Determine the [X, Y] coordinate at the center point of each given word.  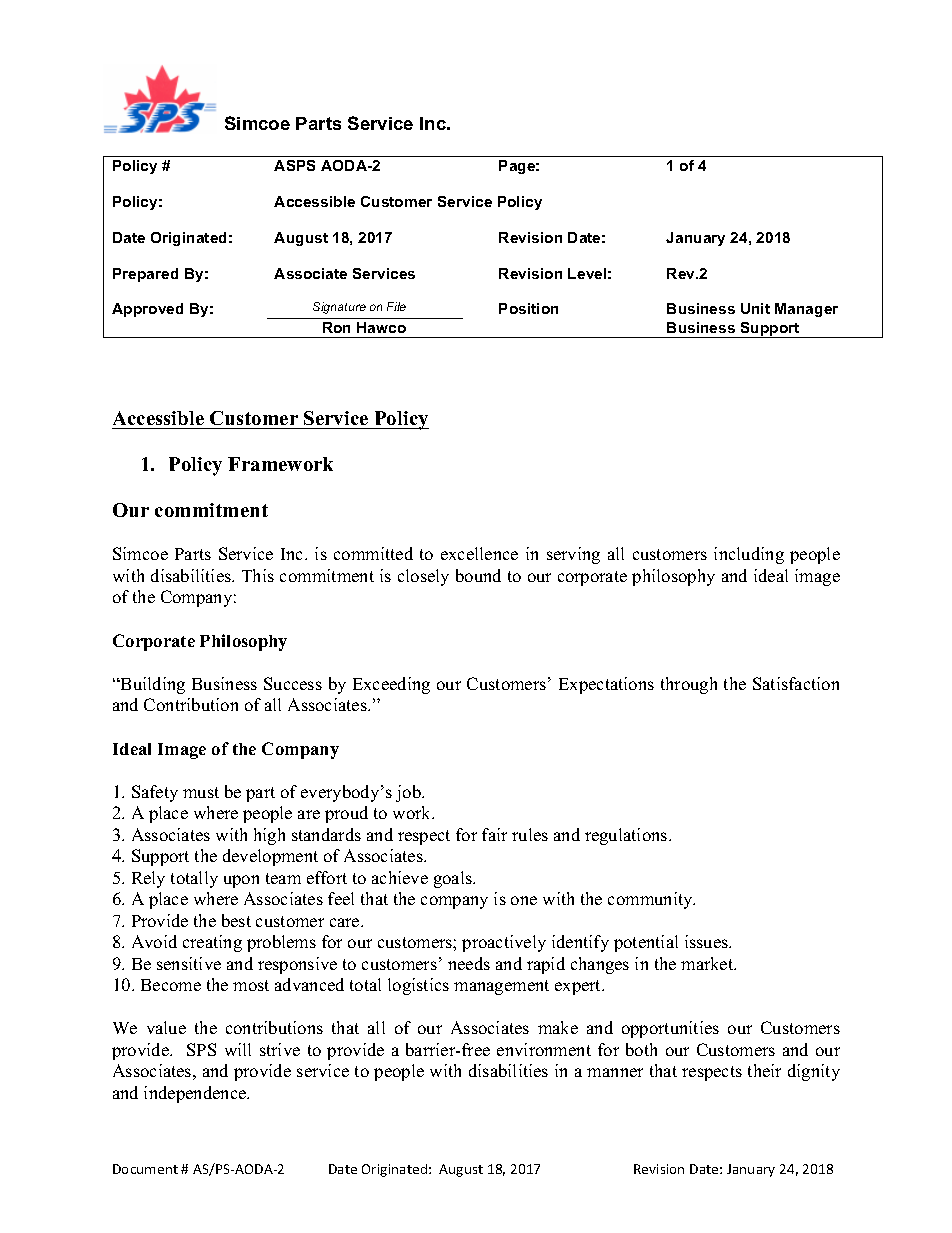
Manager [806, 310]
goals [454, 879]
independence [196, 1094]
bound [478, 575]
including [749, 555]
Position [528, 308]
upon [241, 881]
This [258, 575]
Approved [147, 310]
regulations [627, 836]
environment [544, 1049]
